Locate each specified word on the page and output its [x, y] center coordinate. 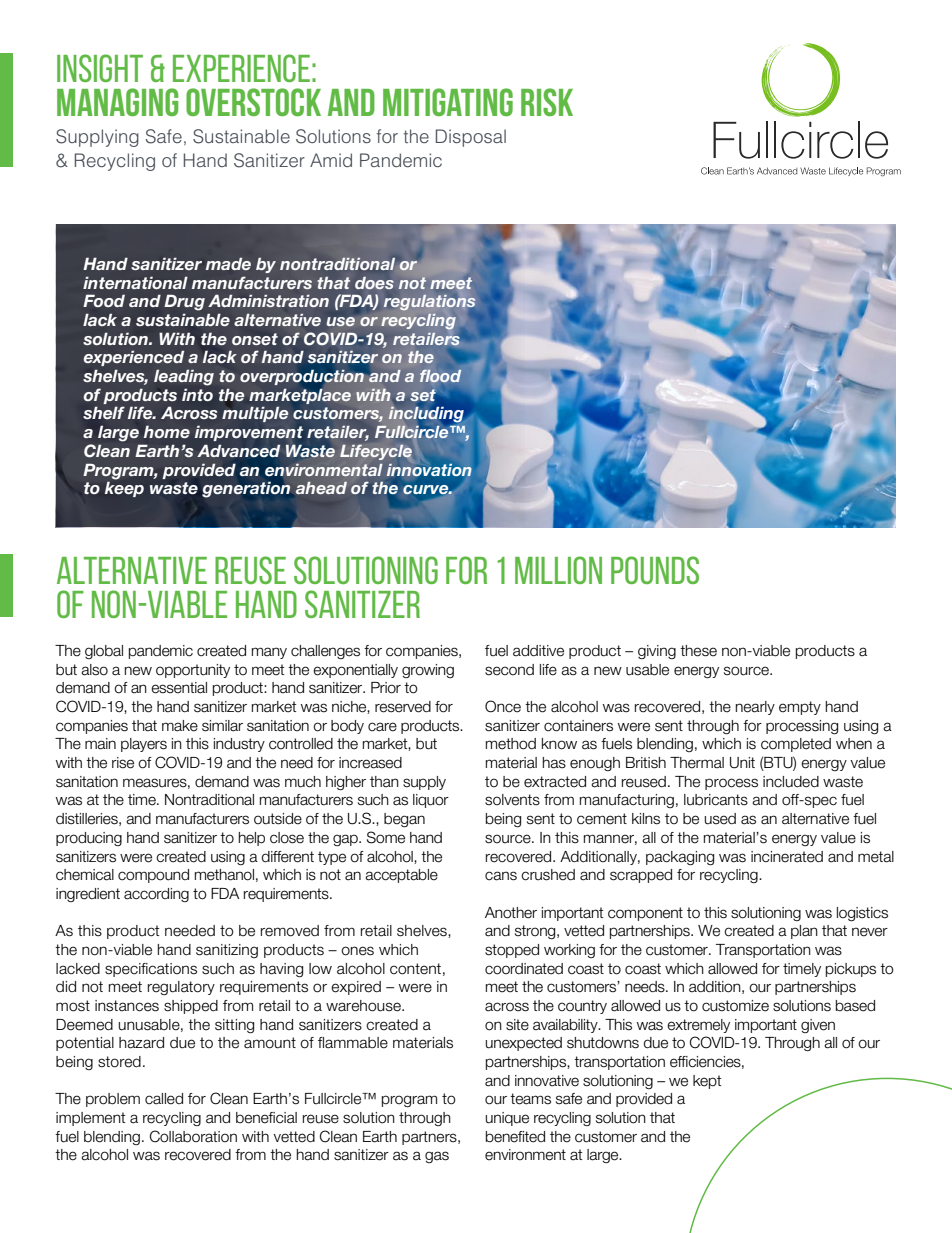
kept [707, 1082]
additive [538, 651]
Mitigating [448, 102]
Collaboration [193, 1136]
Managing [117, 102]
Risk [547, 102]
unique [507, 1119]
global [104, 652]
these [698, 651]
